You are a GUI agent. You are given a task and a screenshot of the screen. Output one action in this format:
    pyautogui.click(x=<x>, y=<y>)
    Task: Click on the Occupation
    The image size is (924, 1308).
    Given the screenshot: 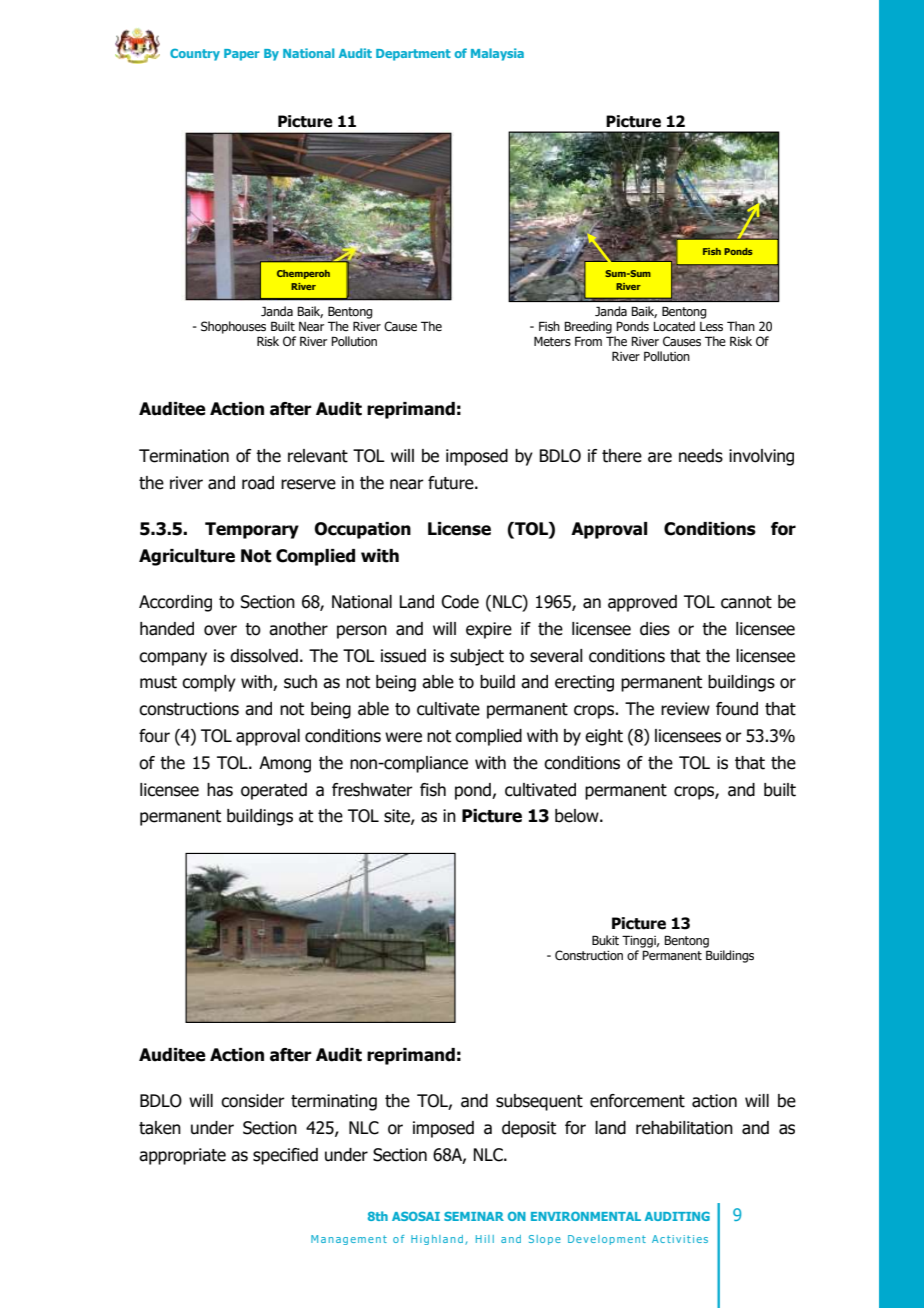 What is the action you would take?
    pyautogui.click(x=362, y=530)
